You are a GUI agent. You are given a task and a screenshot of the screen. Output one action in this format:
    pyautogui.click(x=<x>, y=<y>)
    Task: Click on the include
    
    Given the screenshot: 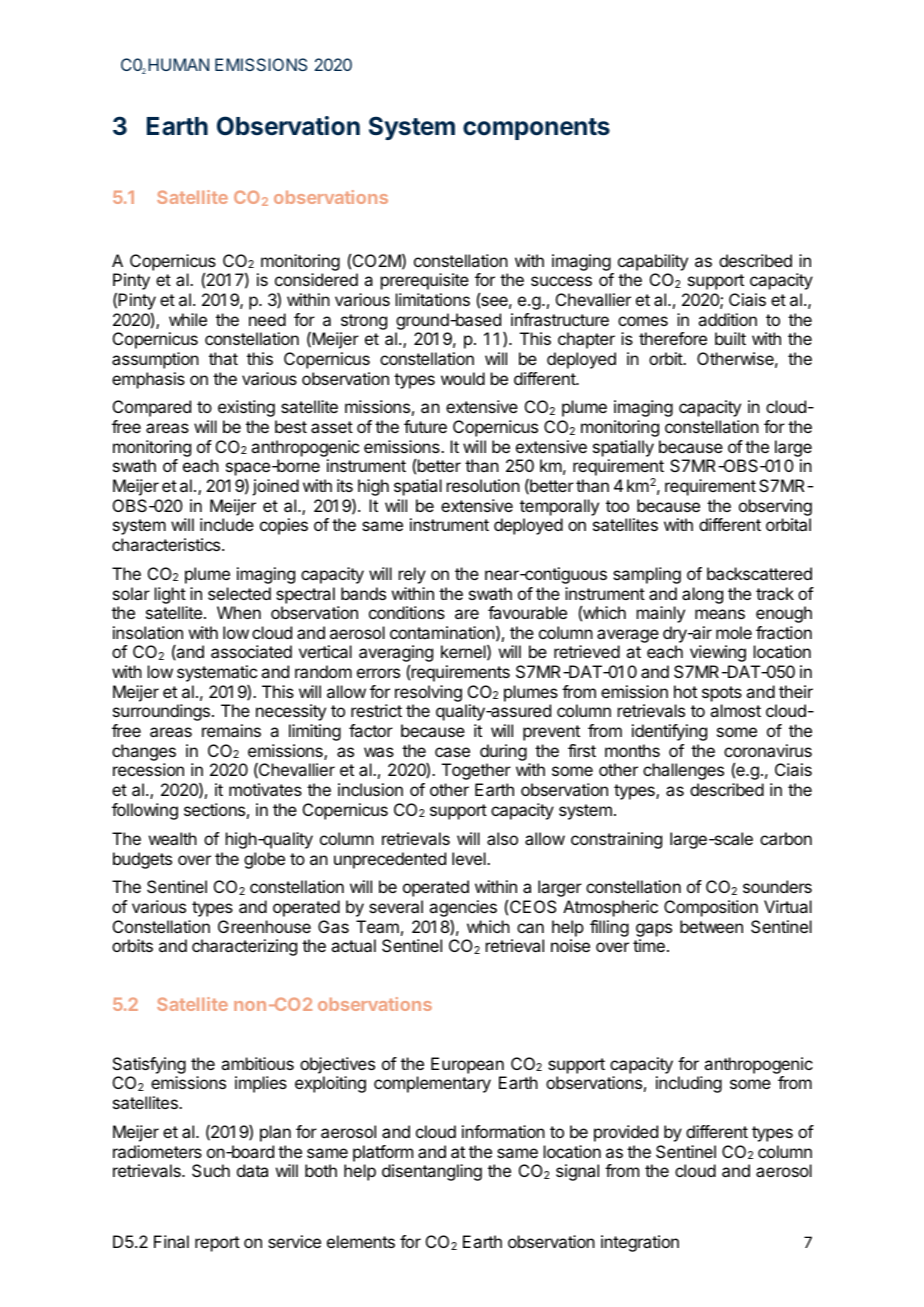 What is the action you would take?
    pyautogui.click(x=227, y=524)
